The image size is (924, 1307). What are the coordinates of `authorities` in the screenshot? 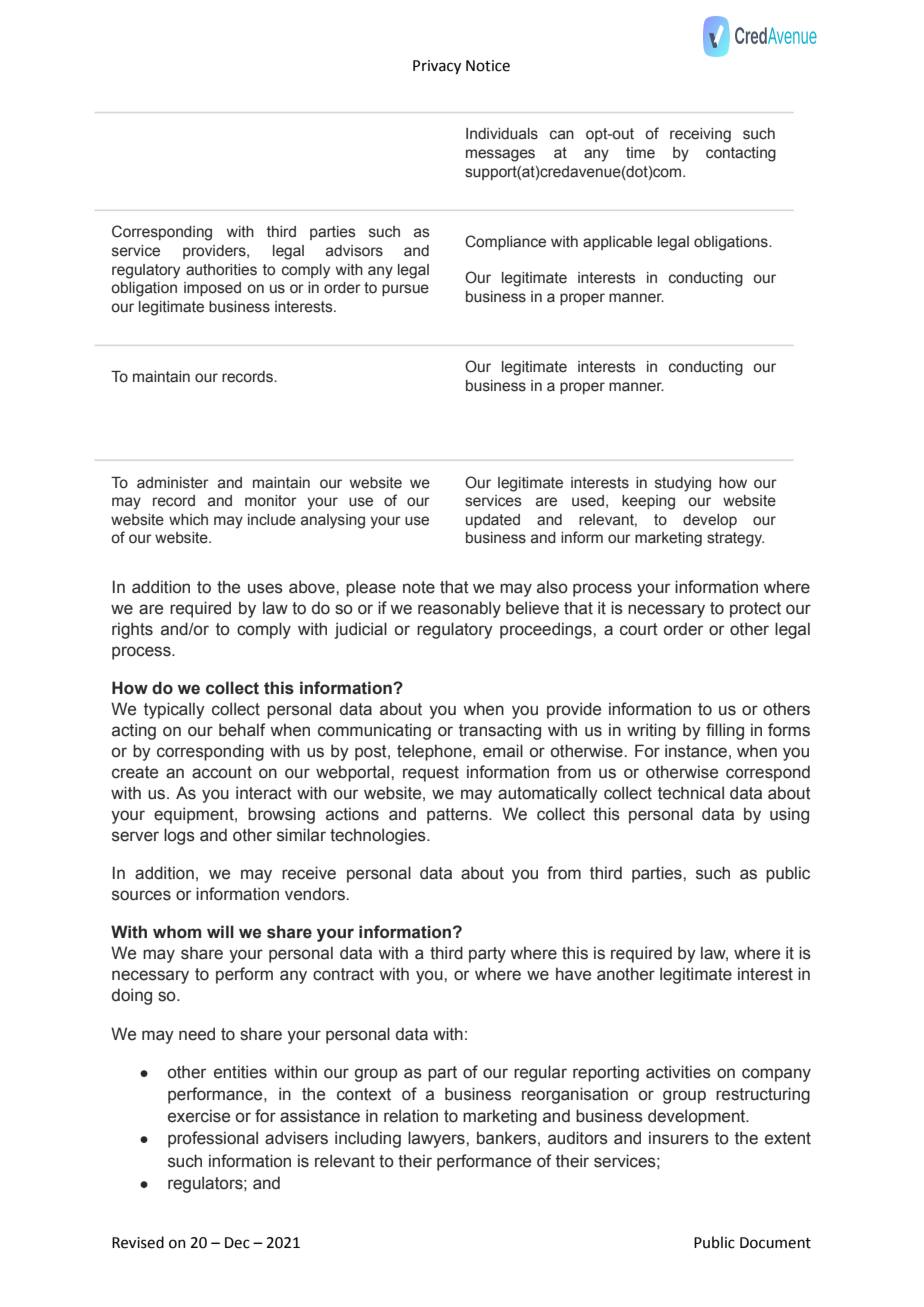 It's located at (221, 270).
